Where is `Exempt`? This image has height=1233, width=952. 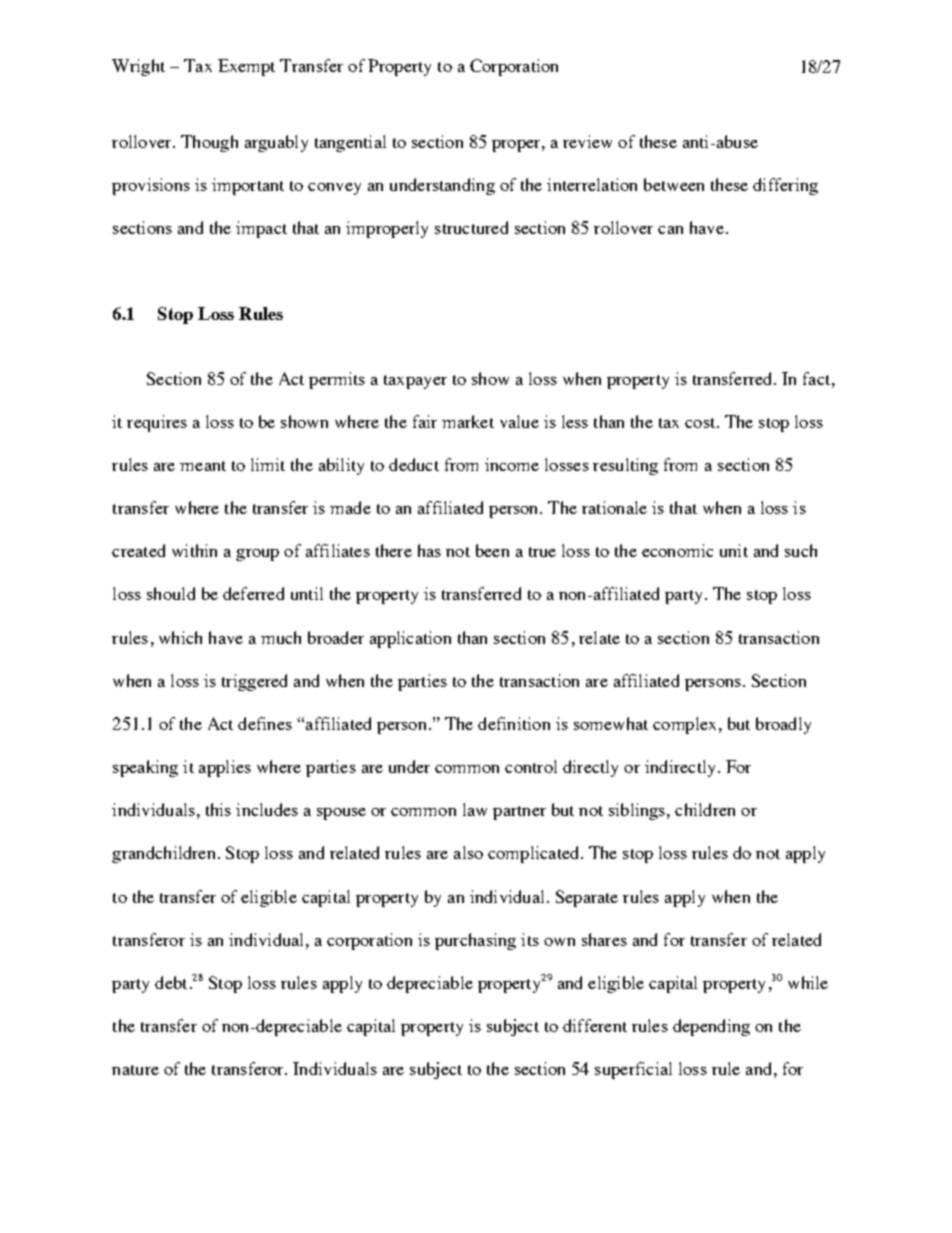 Exempt is located at coordinates (246, 67).
